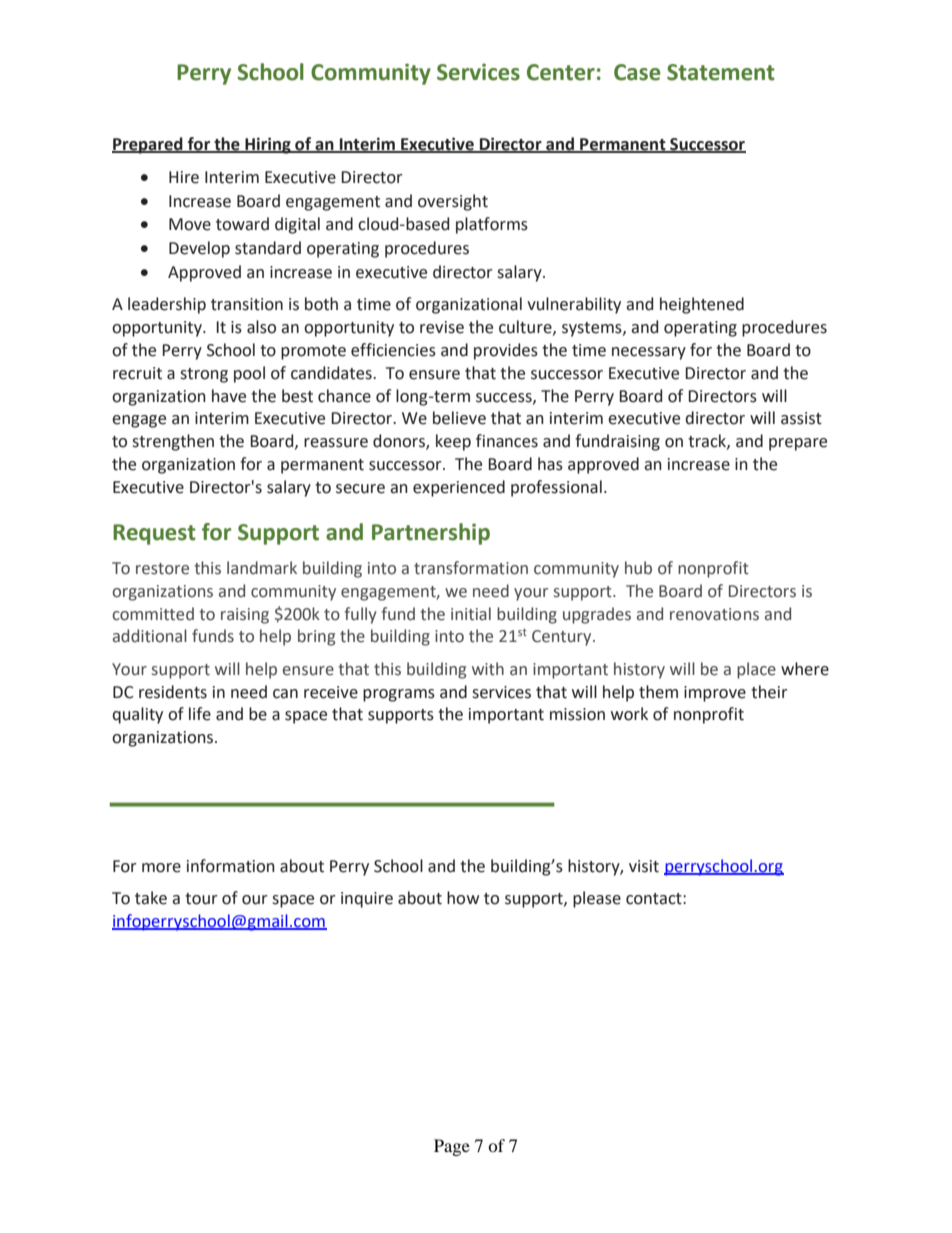 This page has height=1233, width=952. Describe the element at coordinates (452, 1147) in the page. I see `Page` at that location.
